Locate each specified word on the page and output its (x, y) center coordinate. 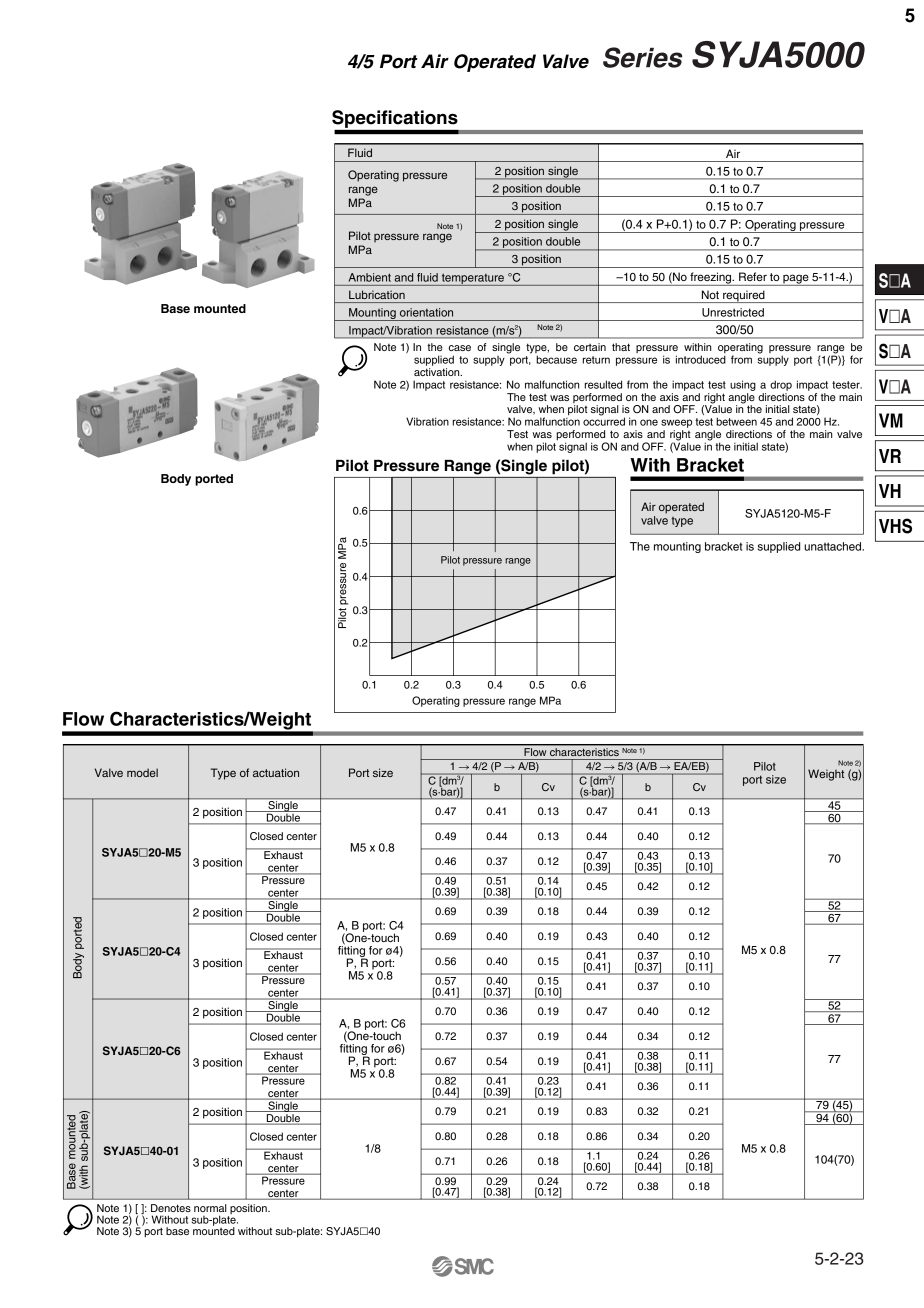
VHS (895, 526)
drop (781, 385)
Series (643, 57)
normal (210, 1208)
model (142, 772)
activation (438, 372)
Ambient (370, 277)
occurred (604, 420)
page (796, 280)
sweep (676, 423)
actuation (276, 772)
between (736, 421)
